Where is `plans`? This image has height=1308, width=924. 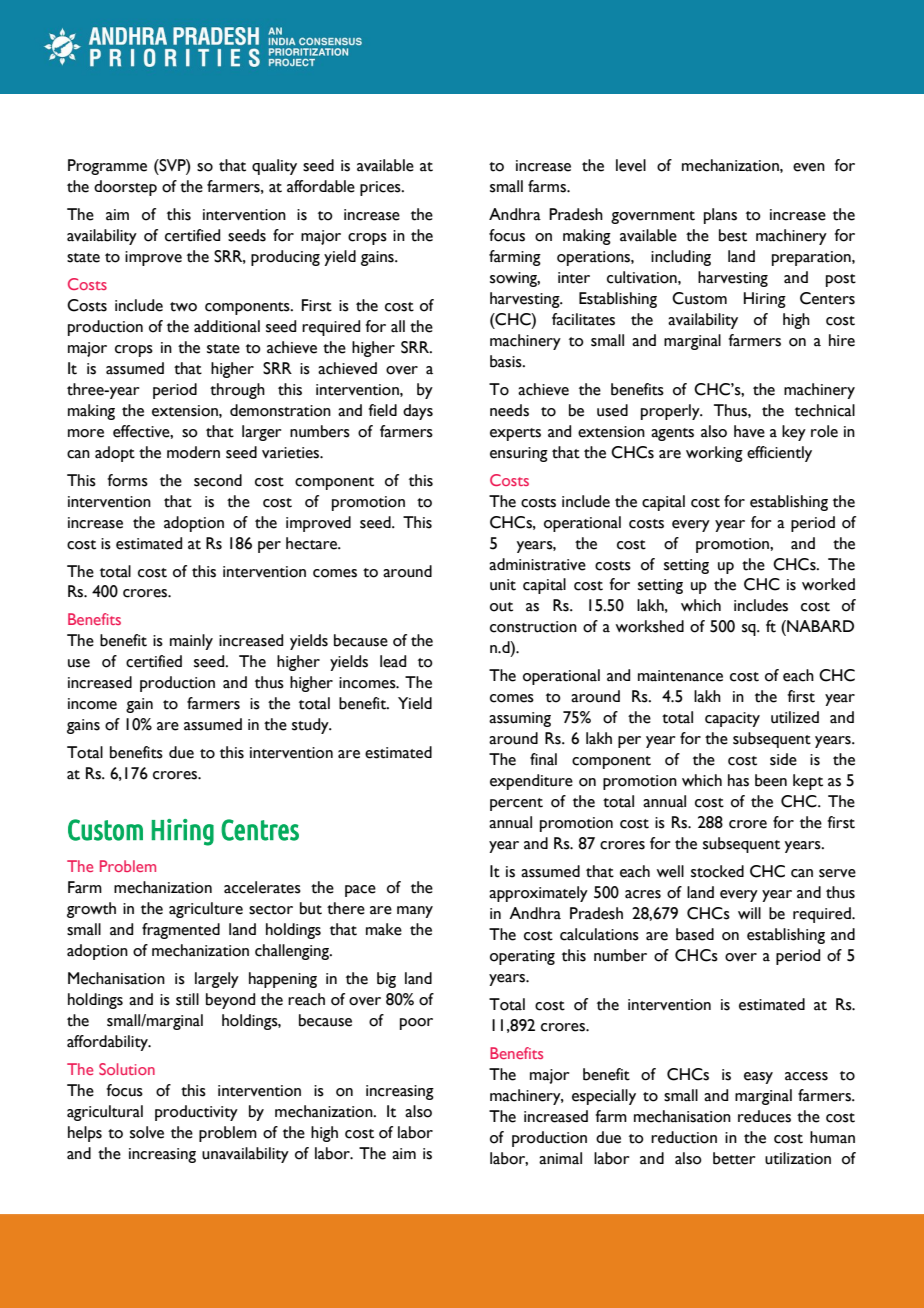 plans is located at coordinates (720, 216).
